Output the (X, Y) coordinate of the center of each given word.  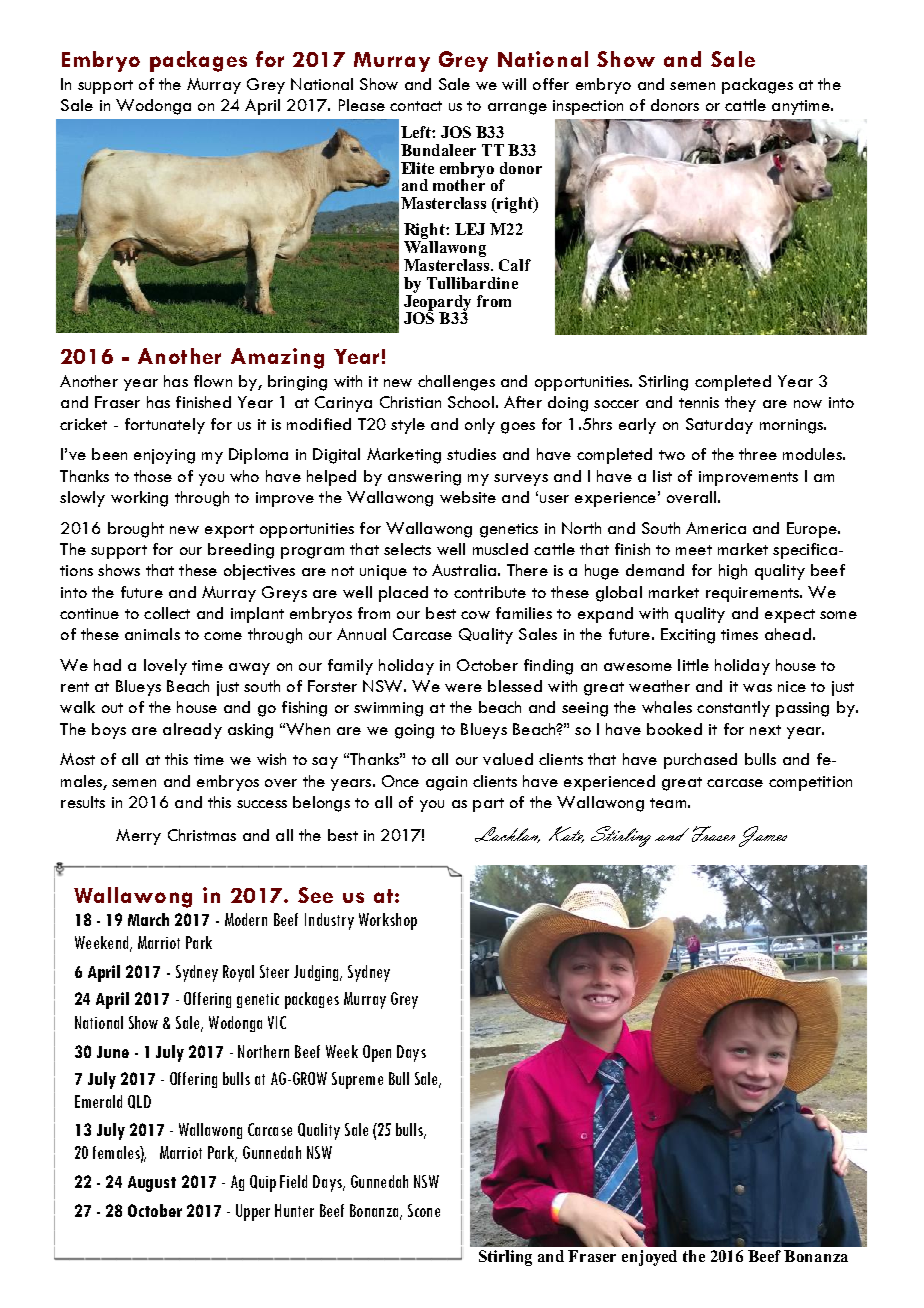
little (693, 665)
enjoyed (649, 1258)
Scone (424, 1210)
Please (362, 105)
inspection (588, 107)
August (152, 1184)
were (463, 688)
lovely (165, 667)
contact (416, 106)
